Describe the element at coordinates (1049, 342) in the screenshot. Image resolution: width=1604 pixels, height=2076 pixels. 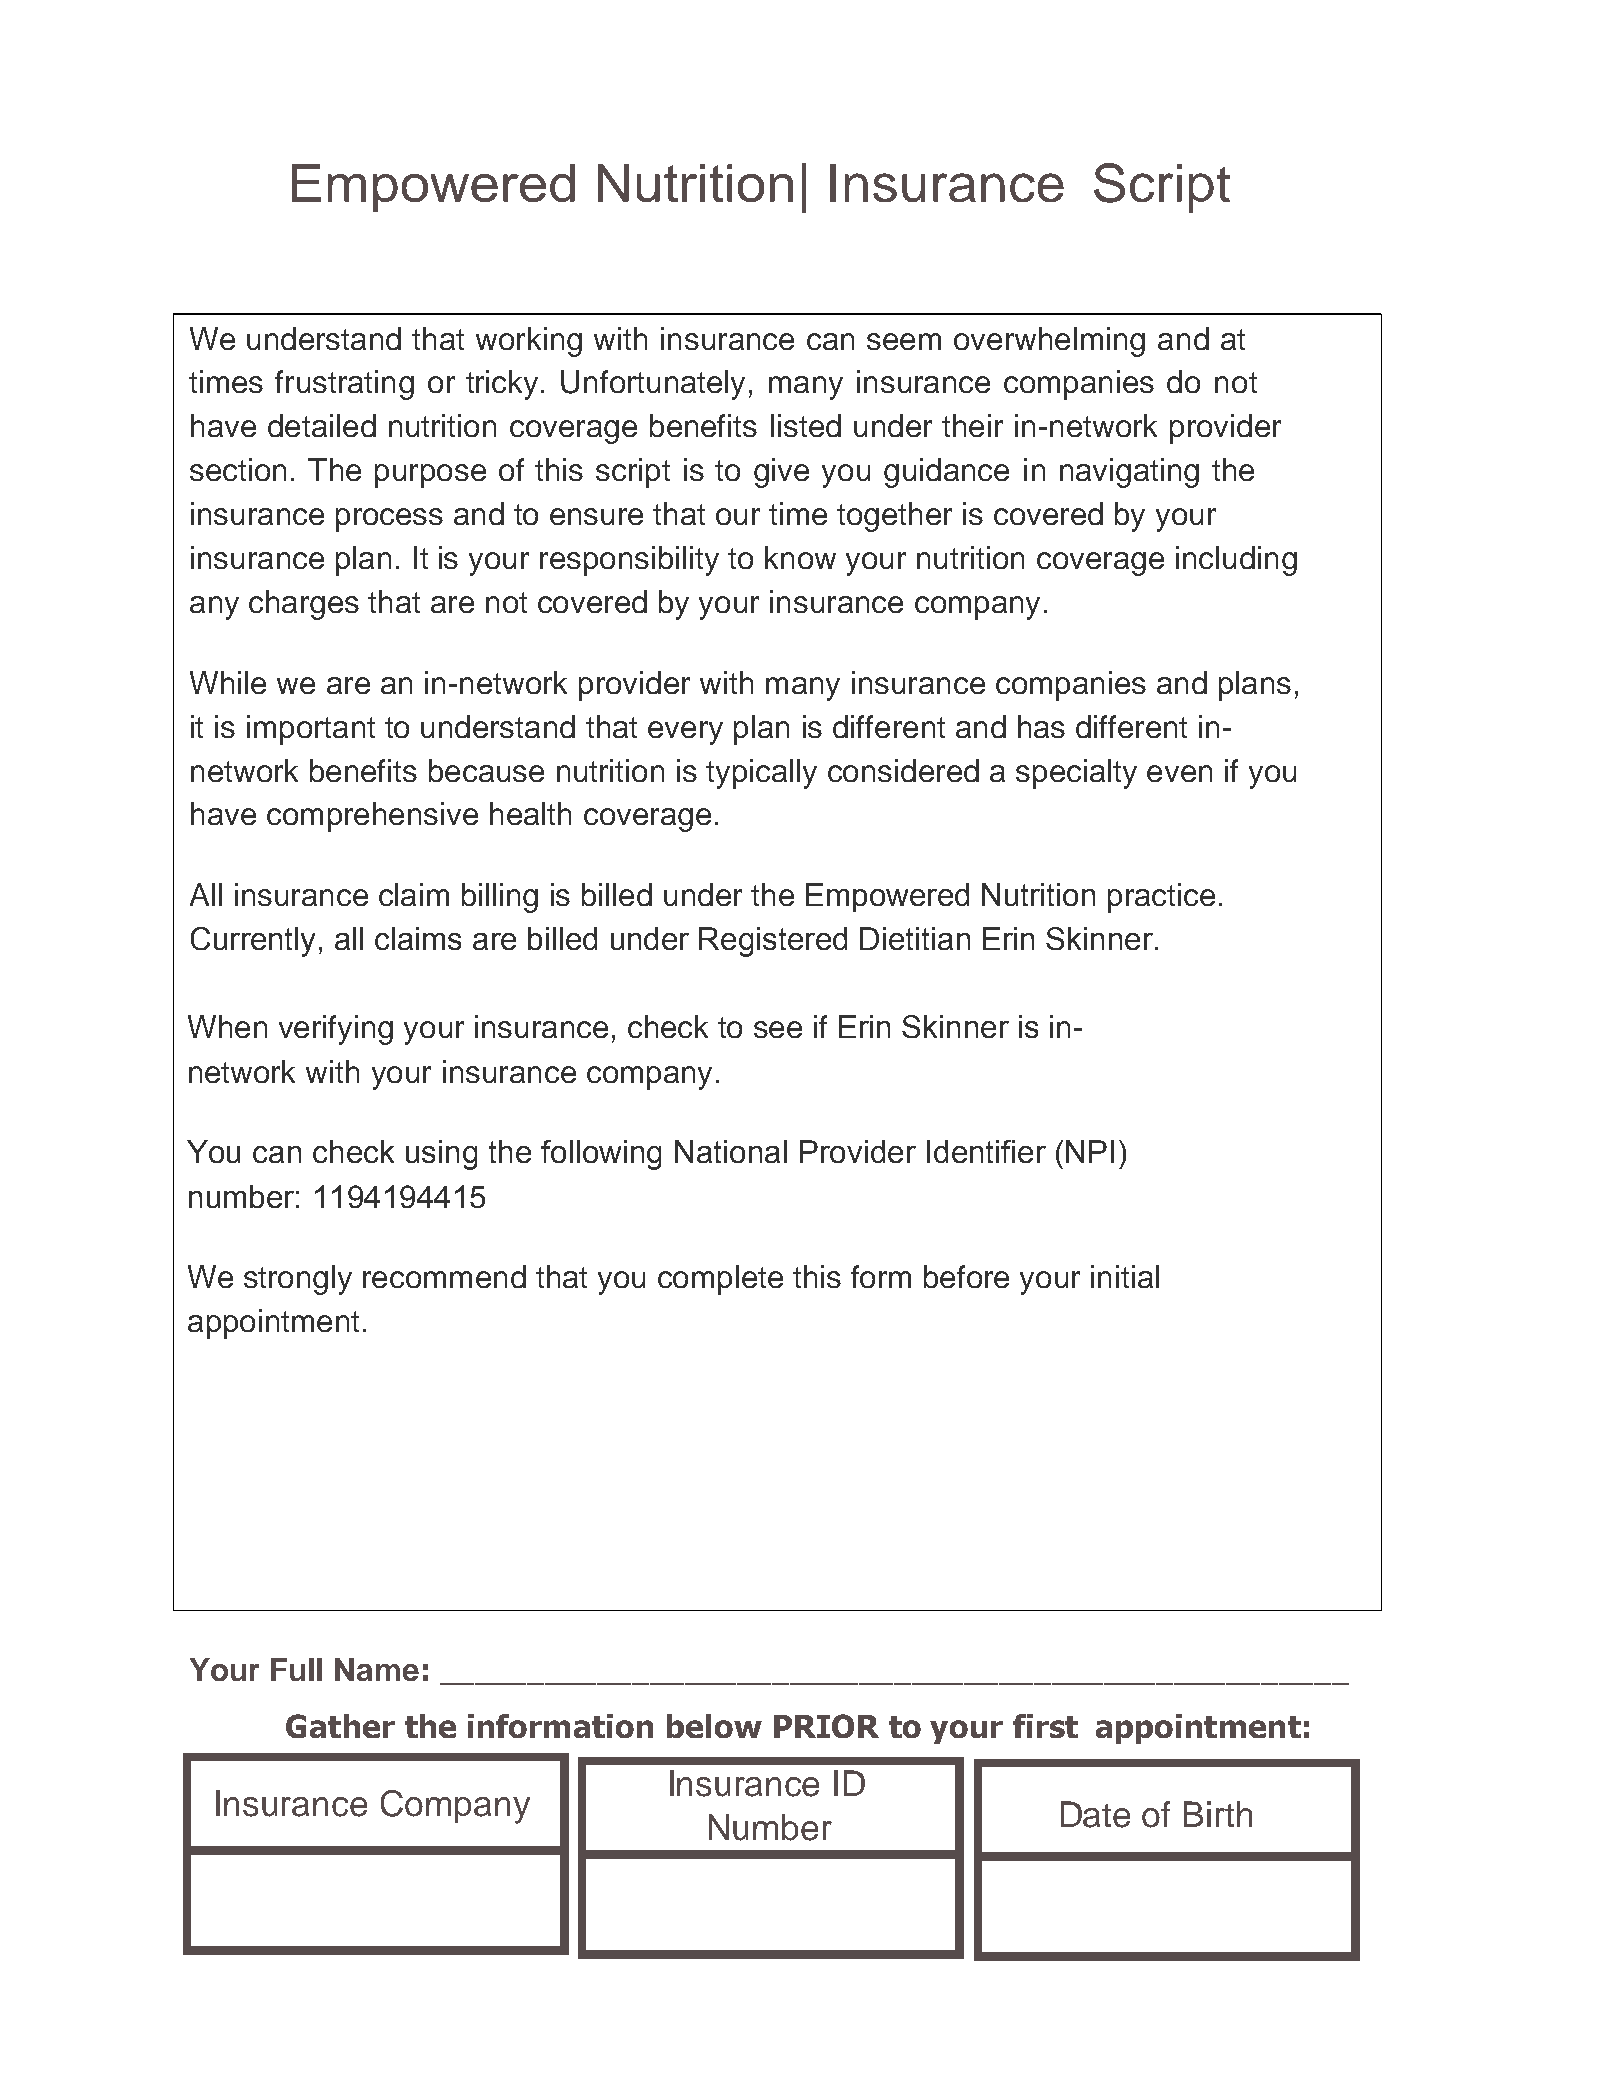
I see `overwhelming` at that location.
